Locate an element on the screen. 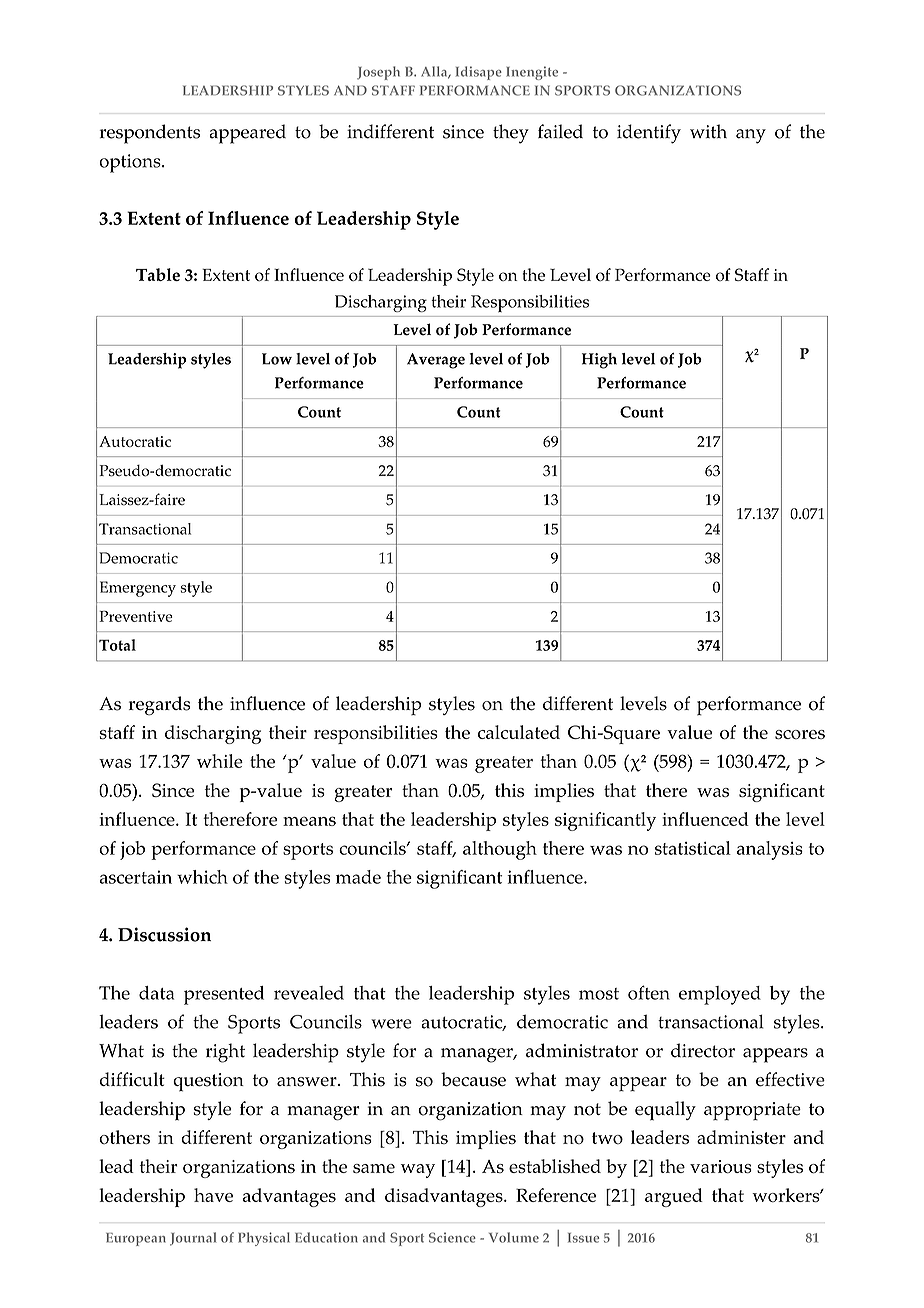 This screenshot has height=1308, width=924. scores is located at coordinates (800, 734).
